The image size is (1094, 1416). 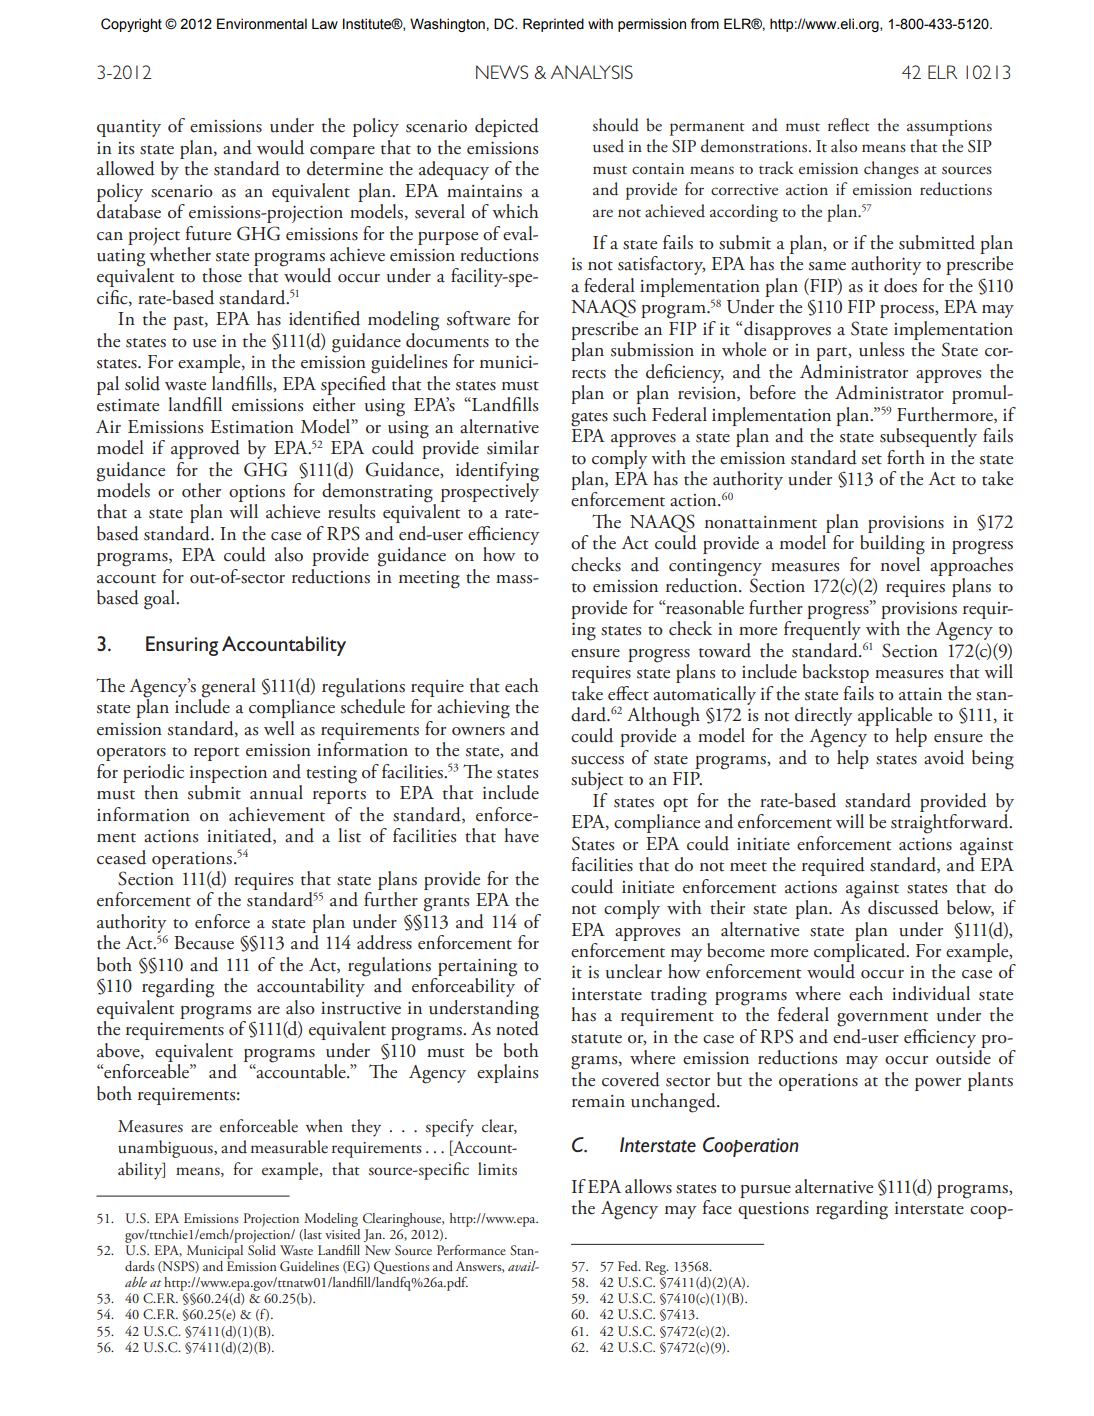 What do you see at coordinates (822, 629) in the screenshot?
I see `frequently` at bounding box center [822, 629].
